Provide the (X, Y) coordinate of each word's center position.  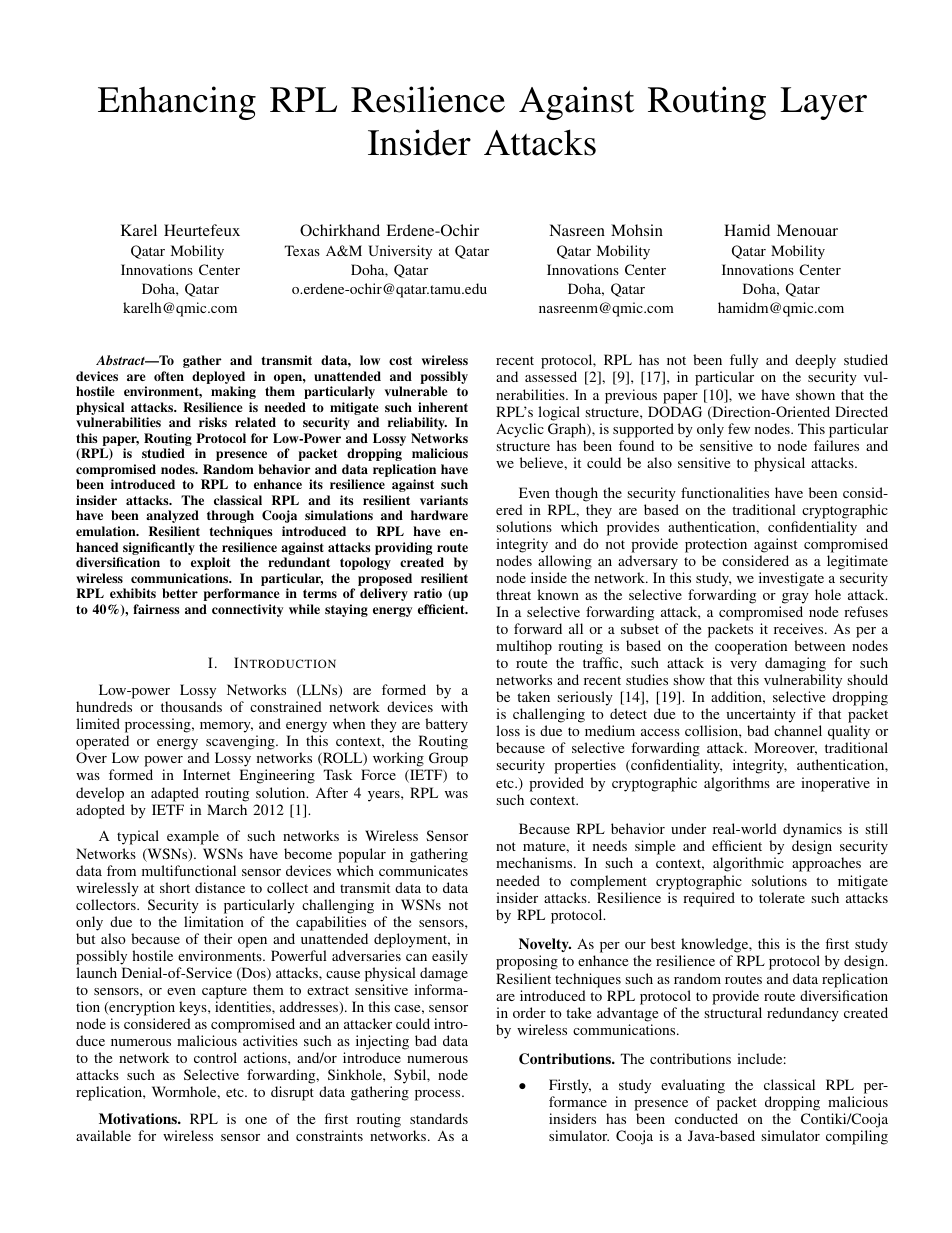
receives (800, 628)
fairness (156, 609)
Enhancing (177, 103)
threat (513, 594)
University (400, 252)
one (256, 1120)
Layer (823, 103)
